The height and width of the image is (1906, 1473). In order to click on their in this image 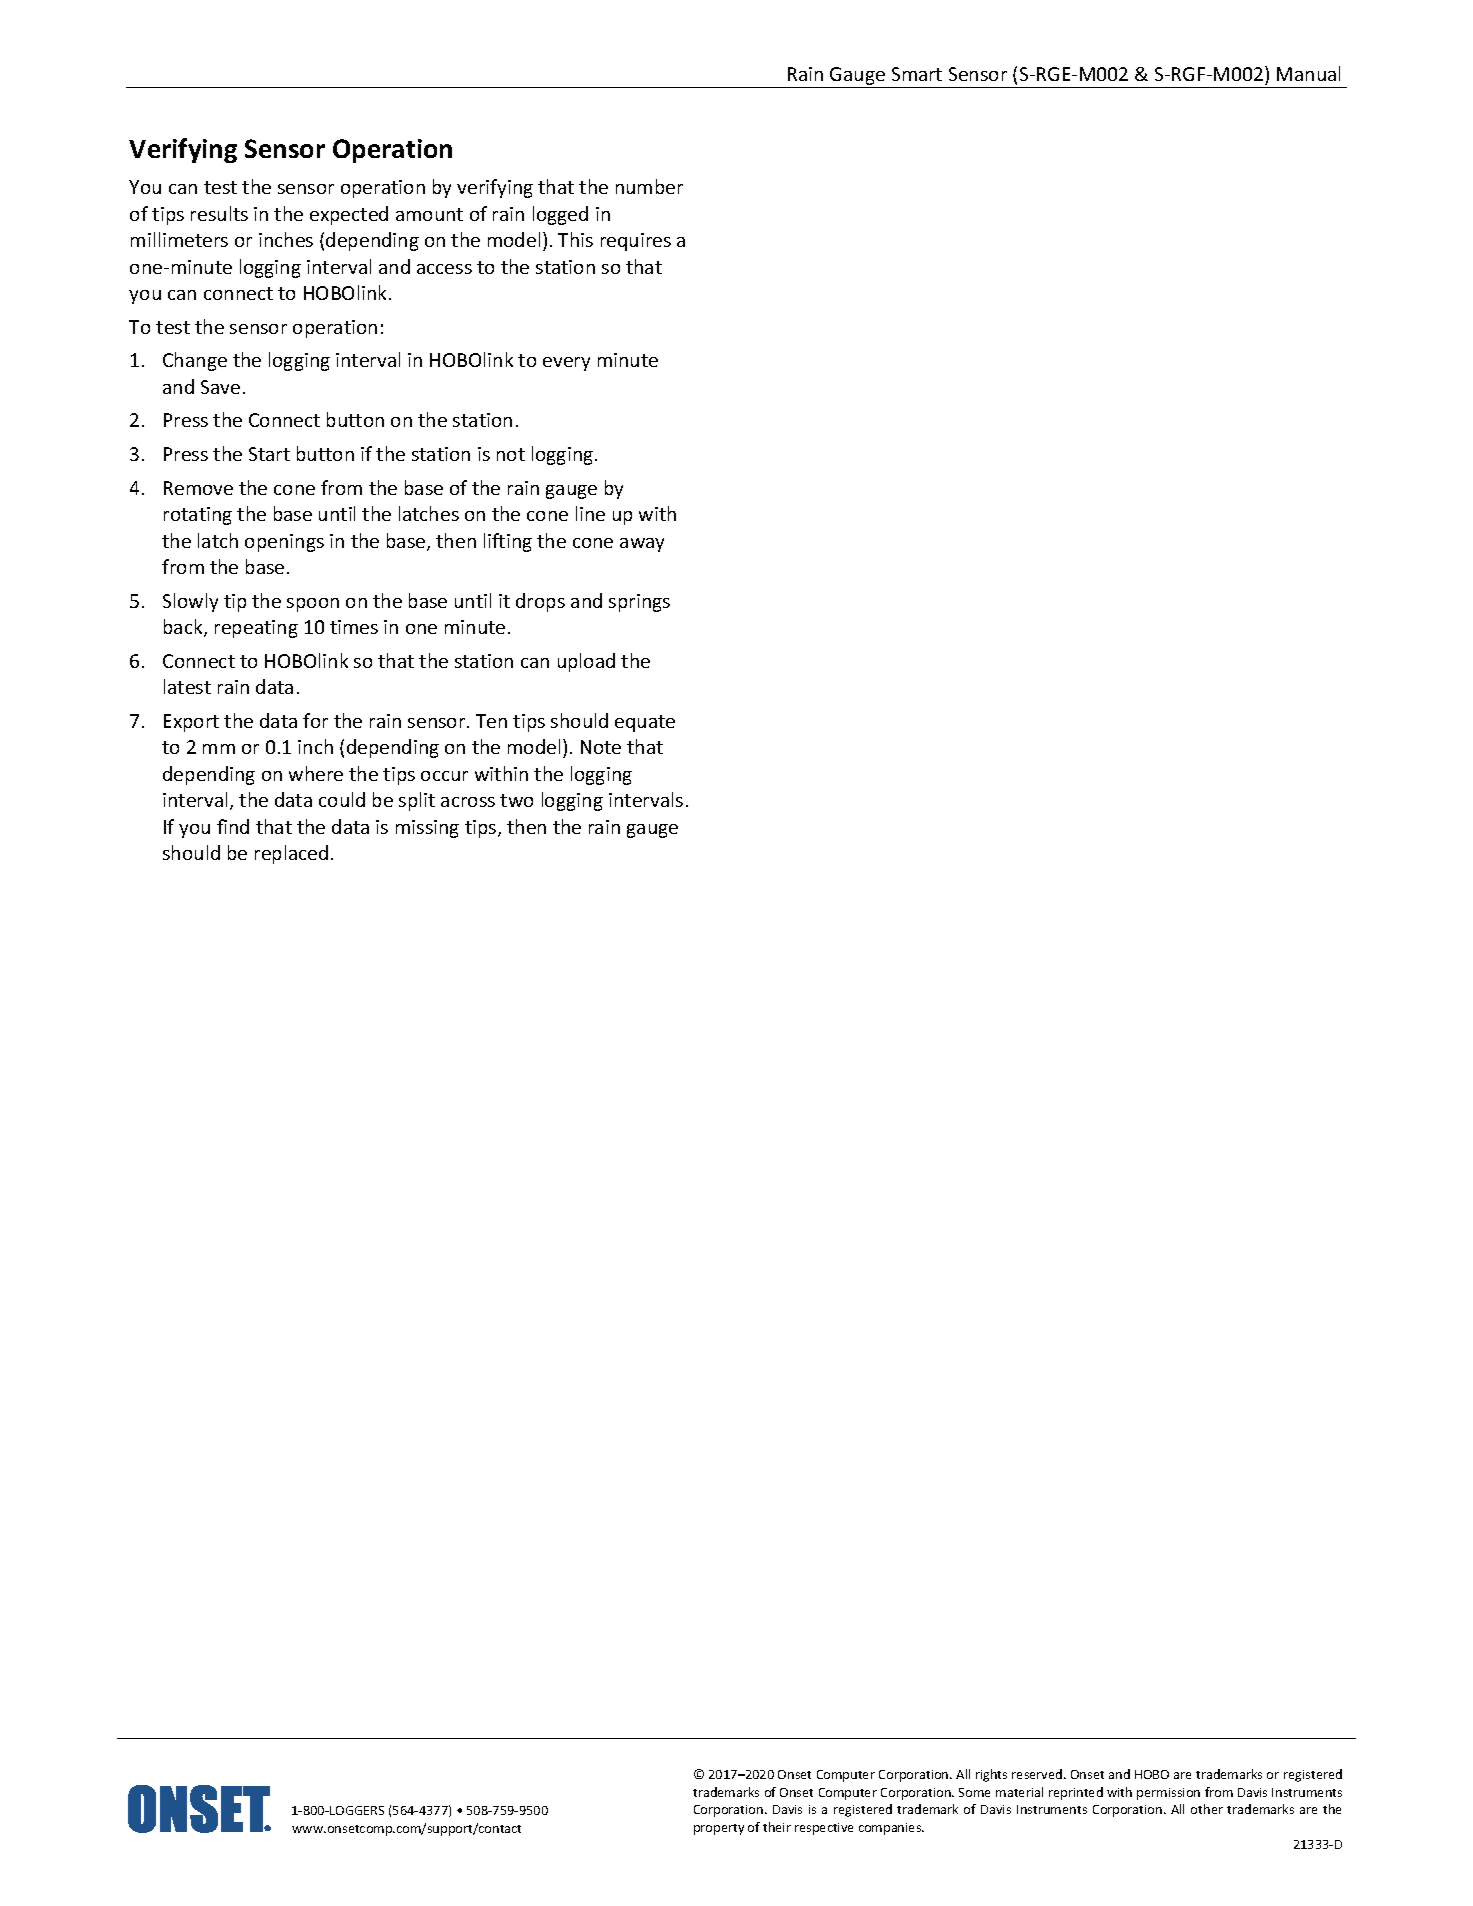, I will do `click(777, 1827)`.
